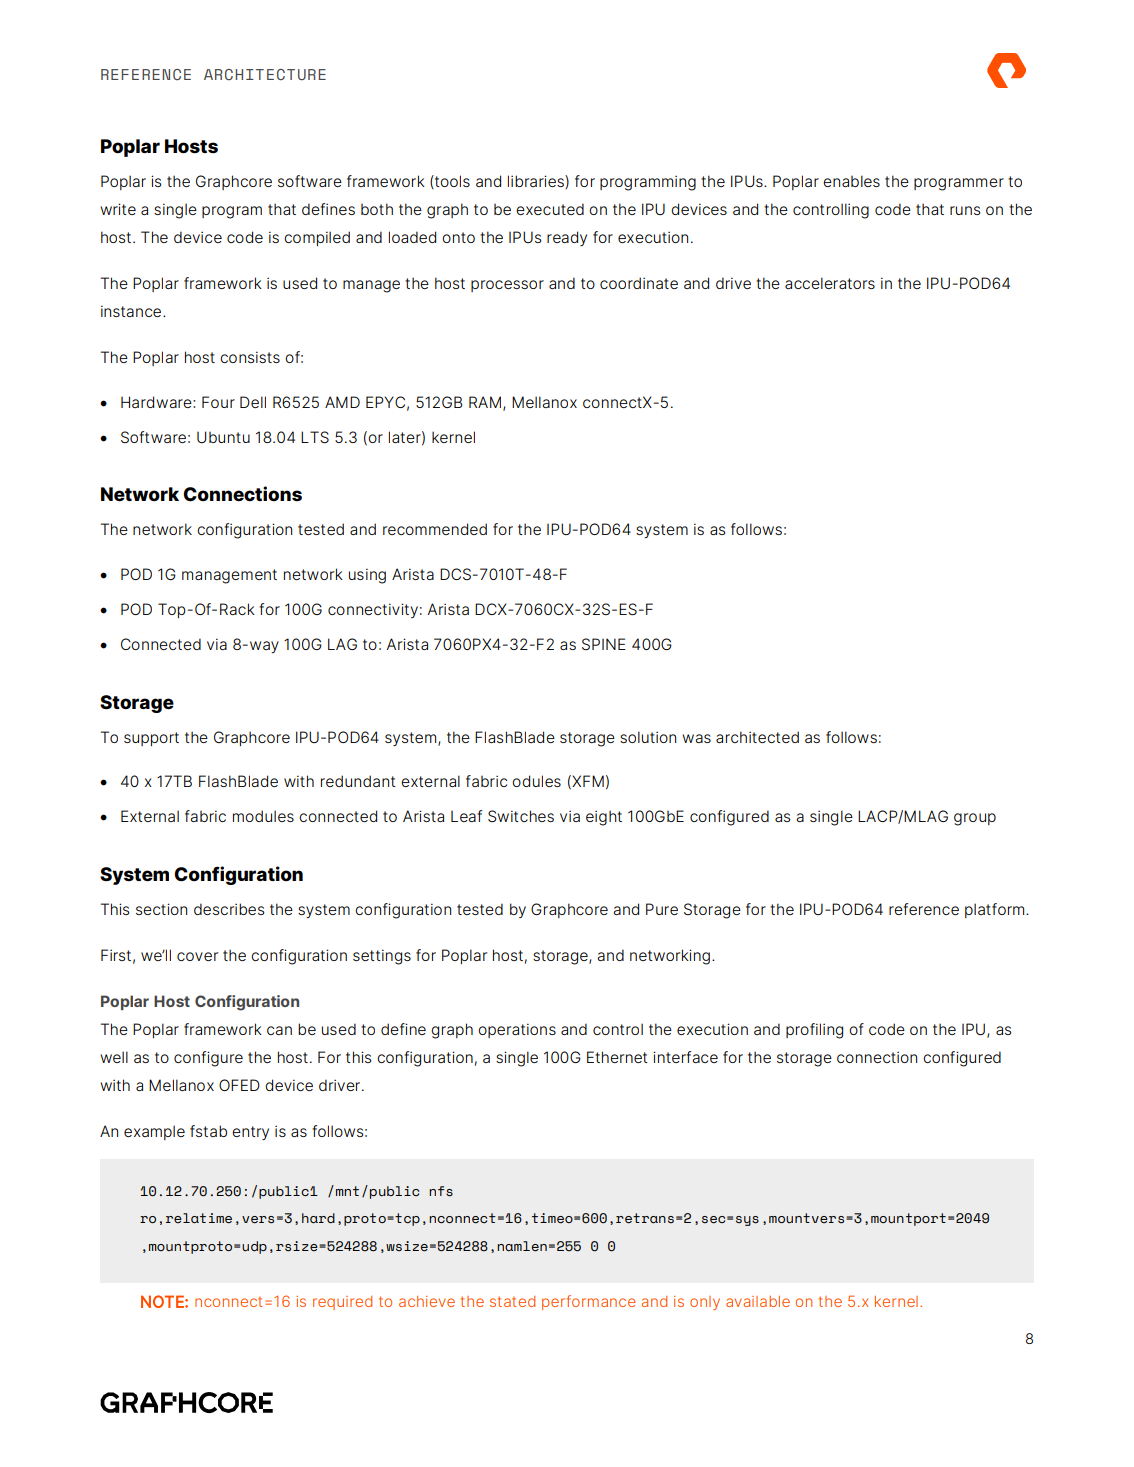 Image resolution: width=1134 pixels, height=1467 pixels. Describe the element at coordinates (604, 644) in the screenshot. I see `SPINE` at that location.
